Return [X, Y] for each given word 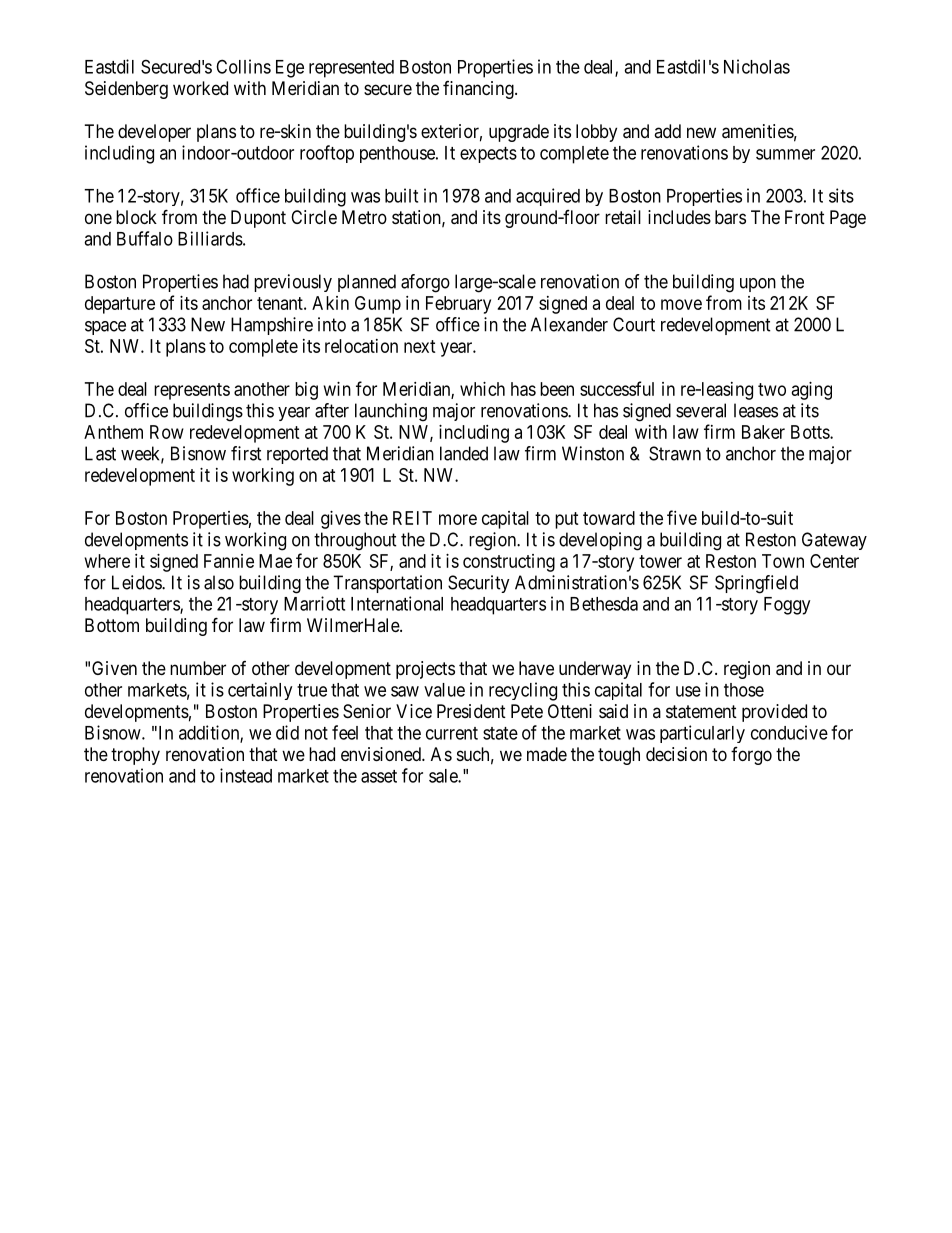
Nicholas [757, 66]
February [458, 305]
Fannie [229, 561]
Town [783, 561]
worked [200, 88]
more [458, 519]
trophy [135, 756]
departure [120, 305]
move [681, 304]
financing [479, 90]
